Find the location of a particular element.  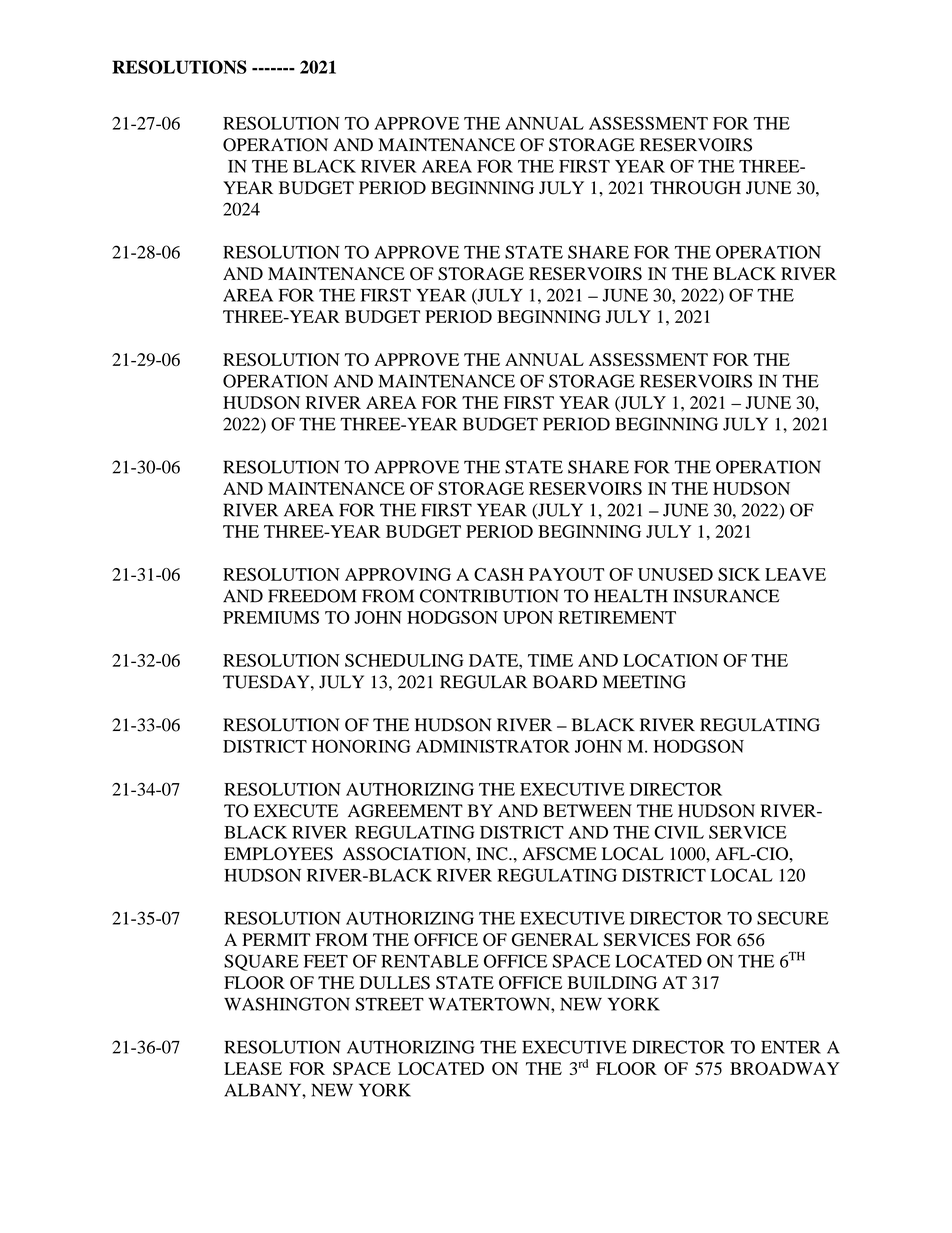

FREEDOM is located at coordinates (312, 596).
